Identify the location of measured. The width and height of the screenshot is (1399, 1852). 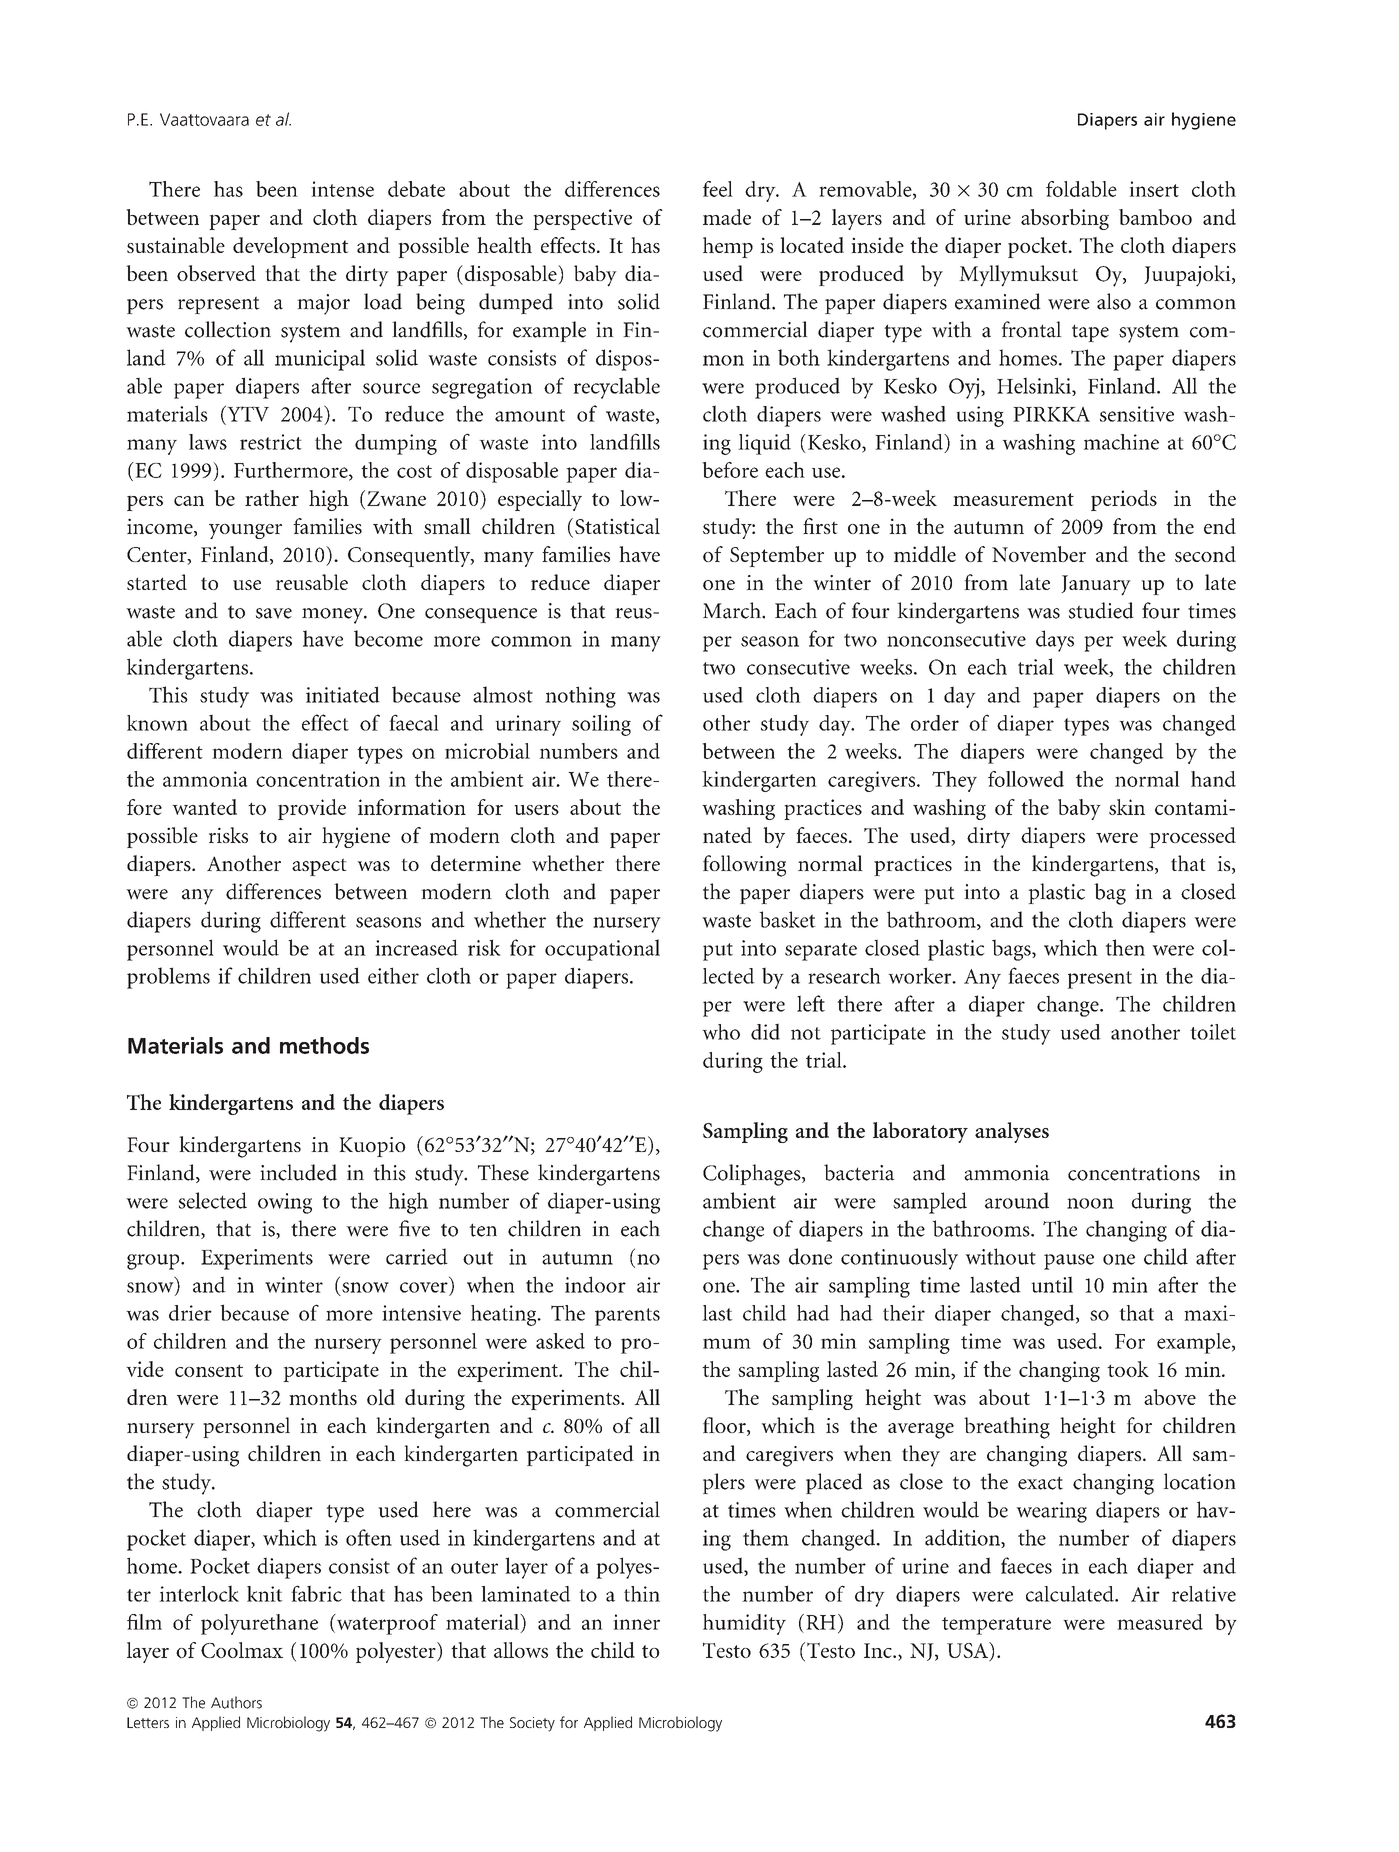
(1160, 1622).
